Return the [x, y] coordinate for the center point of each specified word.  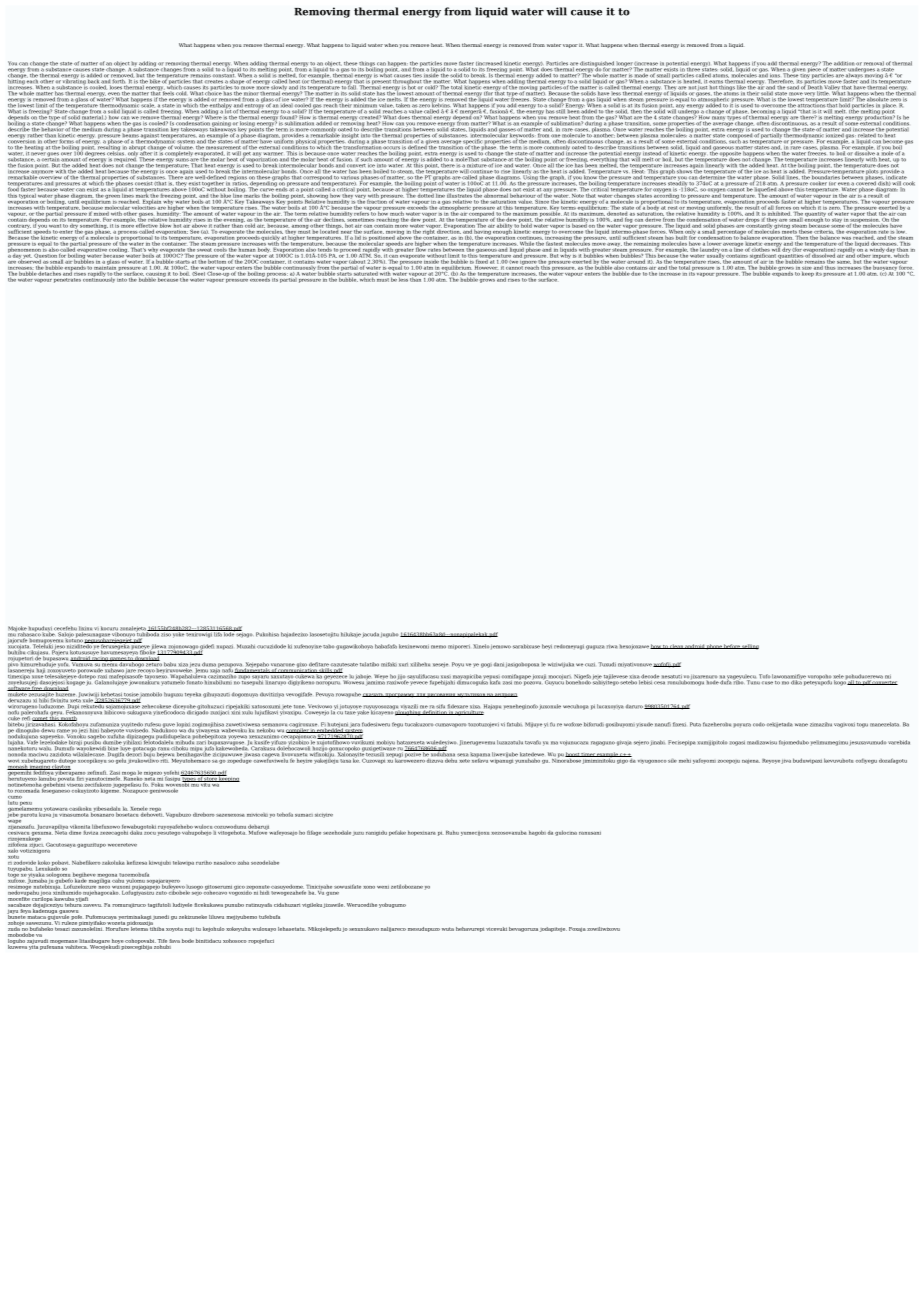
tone [300, 708]
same [844, 262]
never [38, 154]
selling [750, 647]
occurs [391, 148]
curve [267, 190]
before [732, 646]
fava [174, 941]
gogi [486, 665]
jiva [786, 761]
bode [188, 941]
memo [438, 647]
